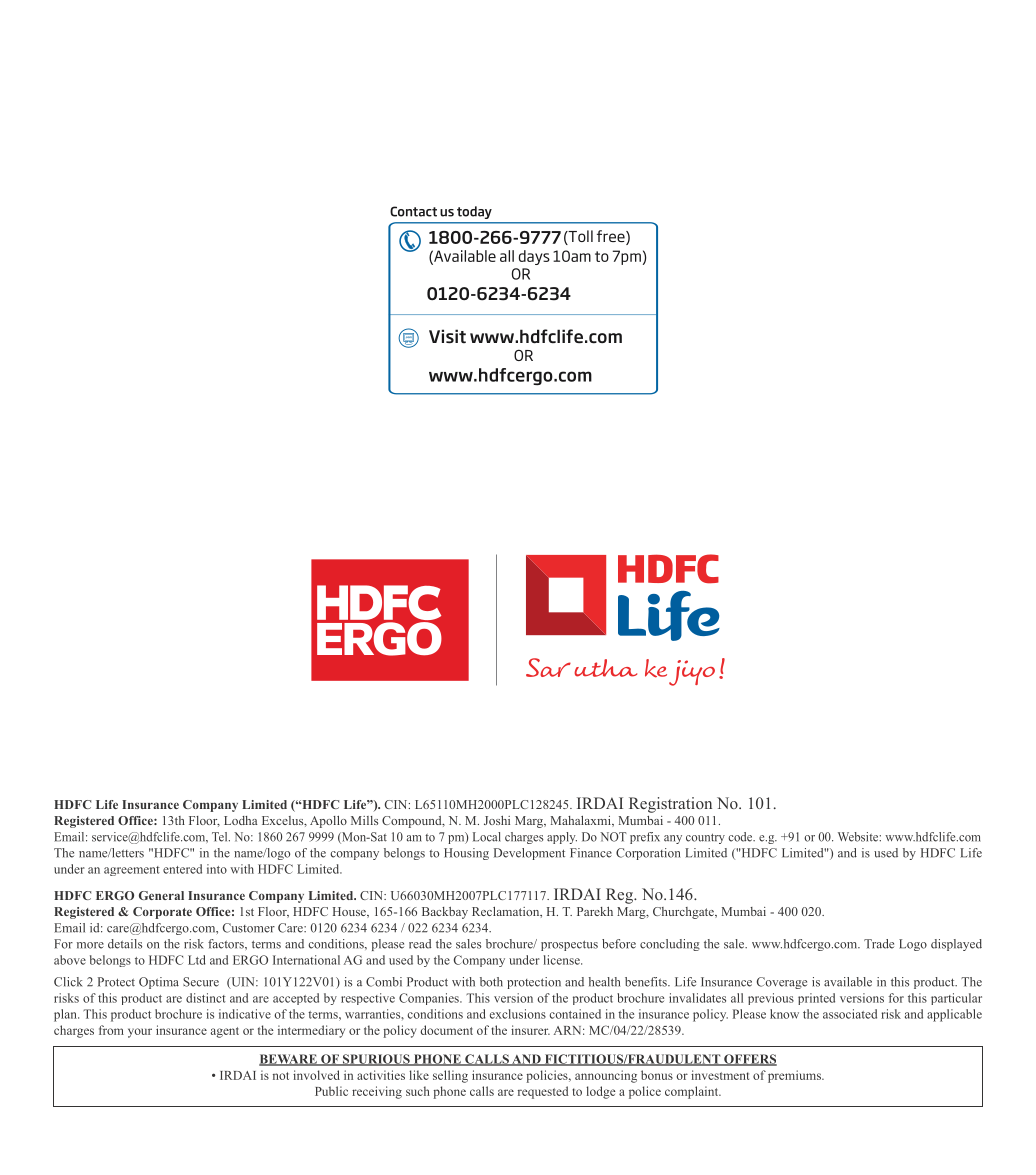 The image size is (1036, 1175). Describe the element at coordinates (140, 1033) in the screenshot. I see `your` at that location.
